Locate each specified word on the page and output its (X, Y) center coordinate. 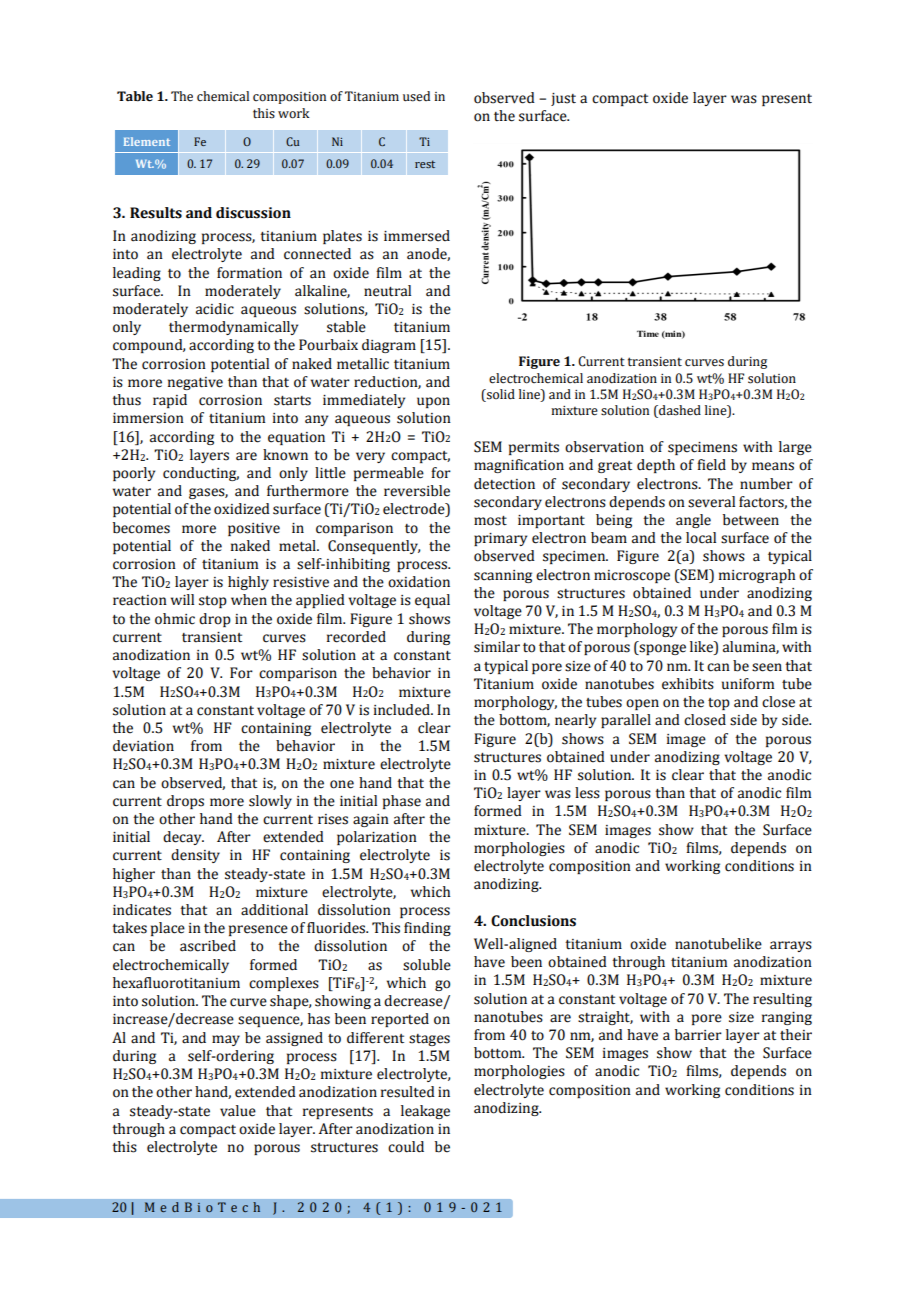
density (195, 856)
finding (427, 929)
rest (425, 164)
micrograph (757, 576)
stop (213, 602)
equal (432, 601)
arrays (791, 946)
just (563, 99)
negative (195, 383)
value (238, 1111)
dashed (679, 411)
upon (433, 402)
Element (147, 141)
